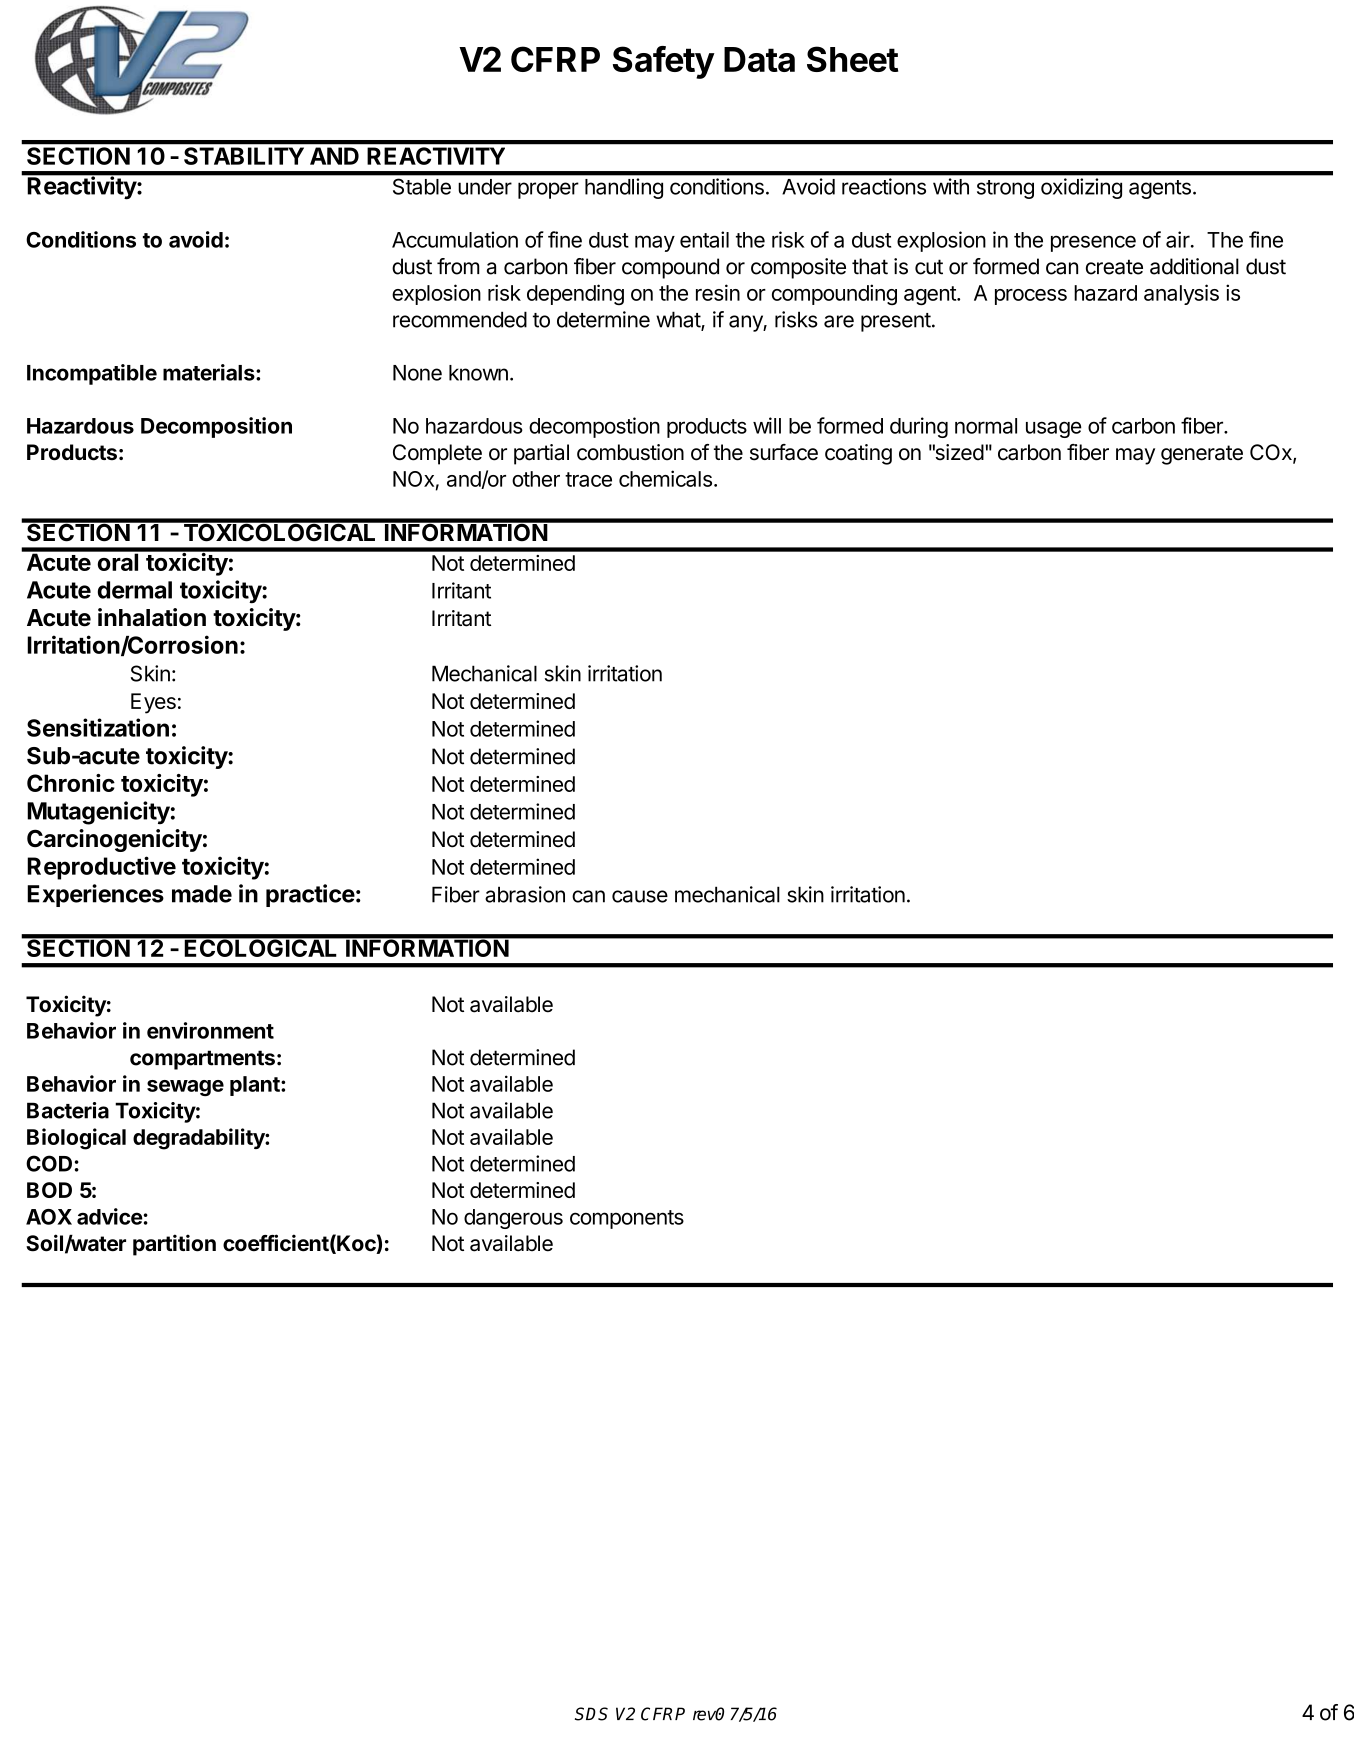 The image size is (1354, 1753). Describe the element at coordinates (244, 156) in the screenshot. I see `STABILITY` at that location.
